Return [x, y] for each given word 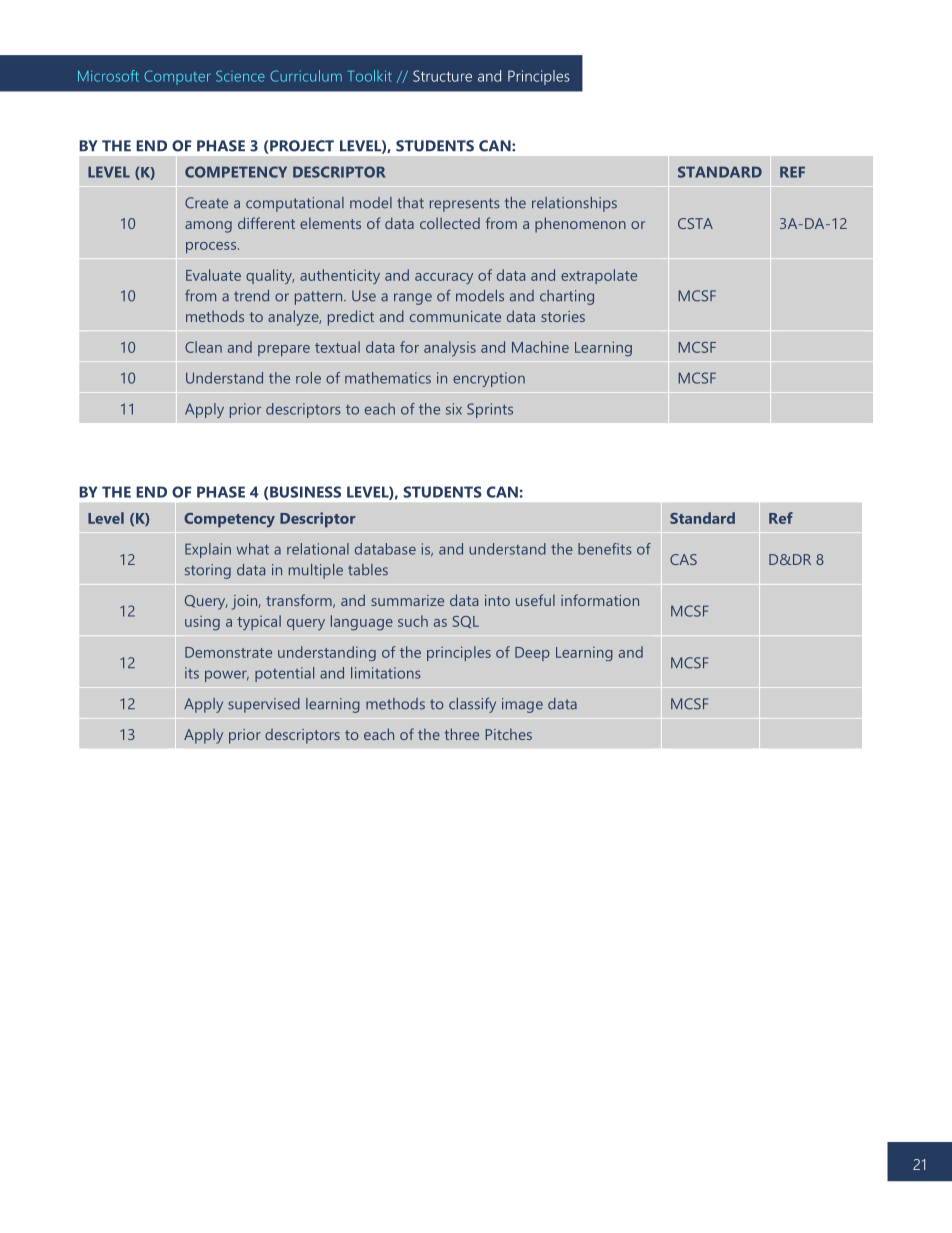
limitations [386, 673]
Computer [177, 77]
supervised [264, 705]
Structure [442, 76]
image [522, 705]
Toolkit [370, 76]
